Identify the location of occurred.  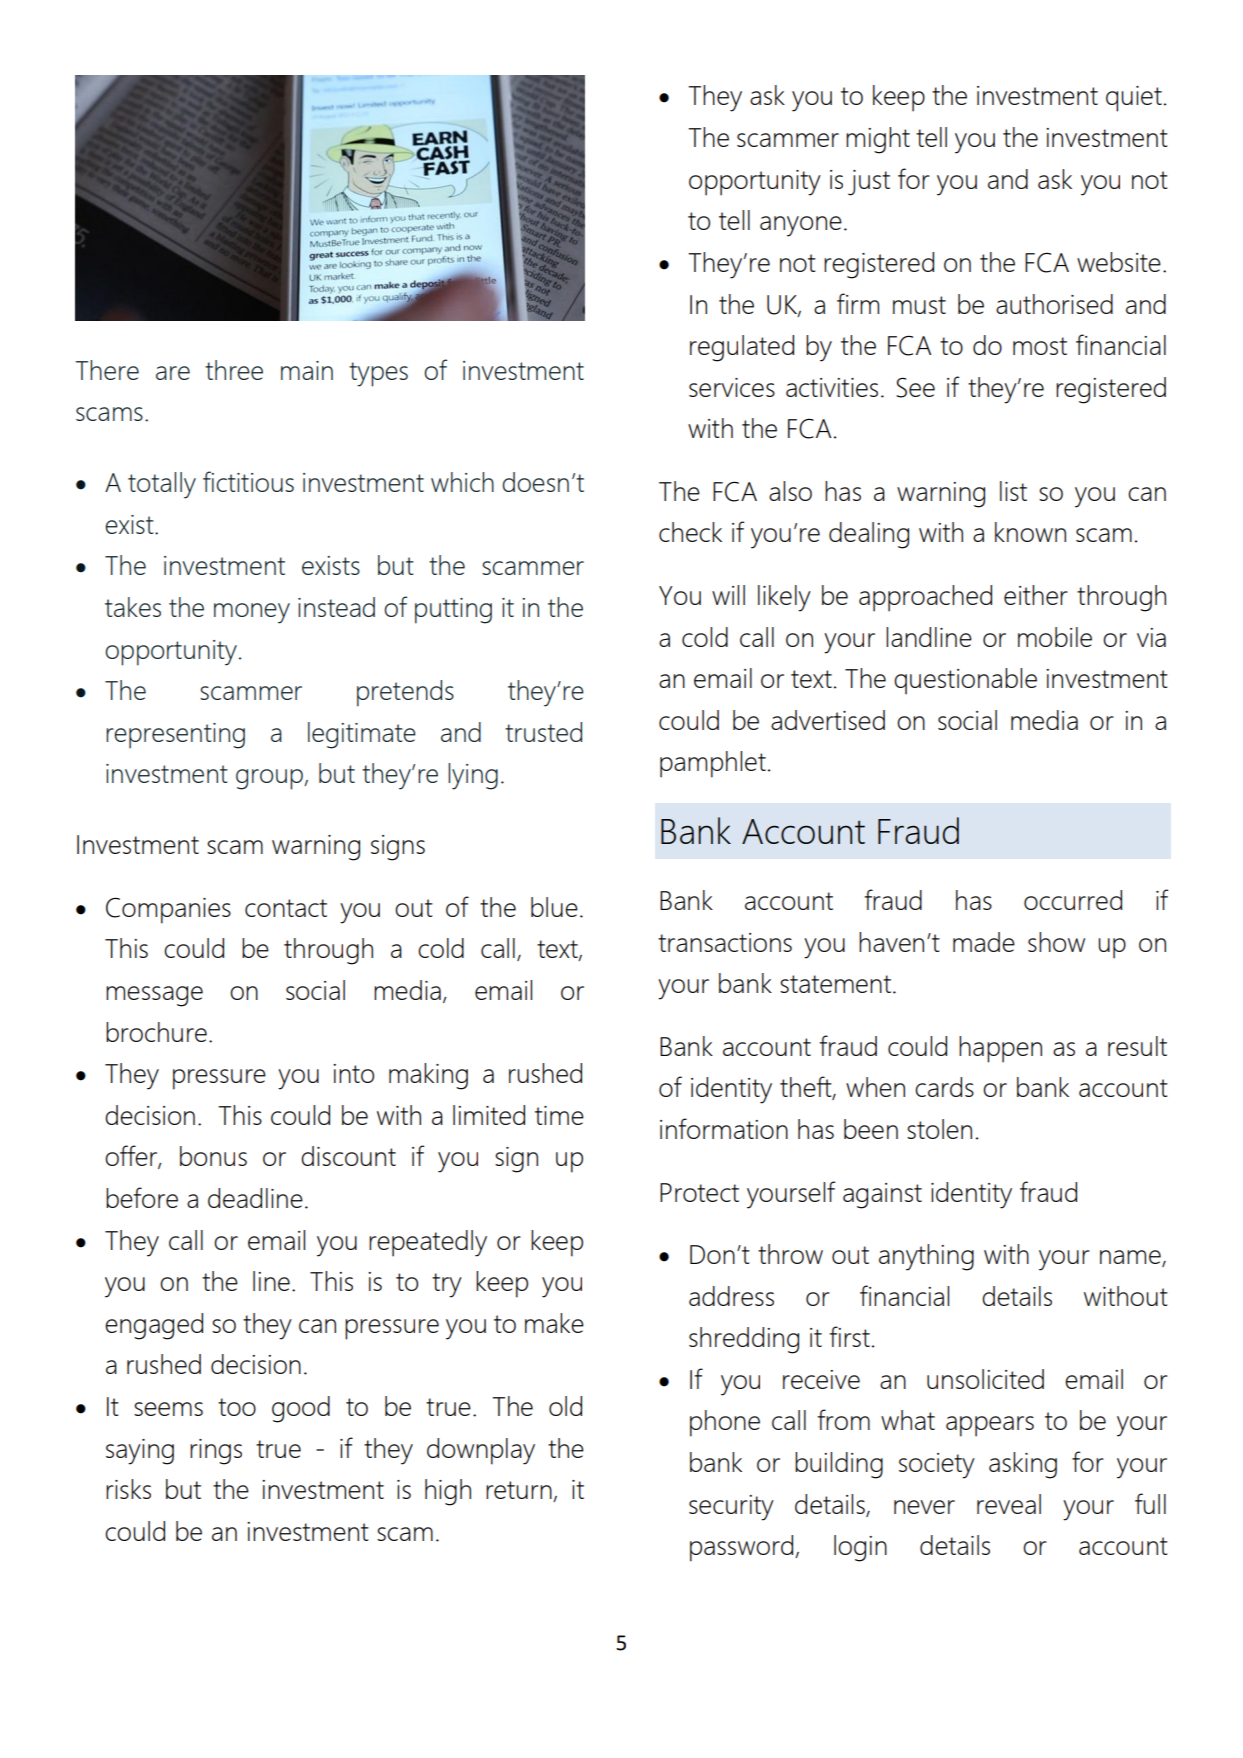
(1073, 900).
